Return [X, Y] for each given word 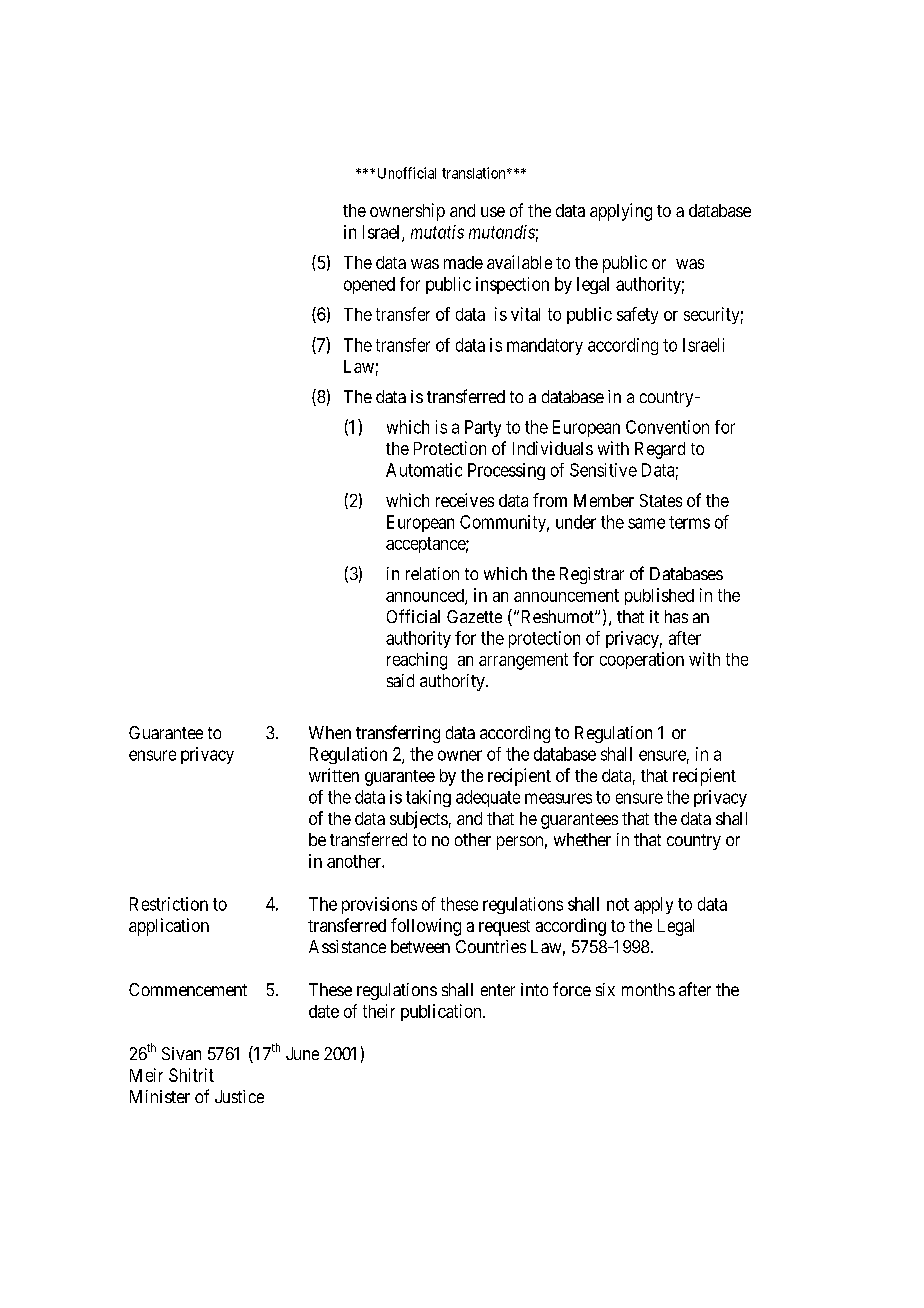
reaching [417, 661]
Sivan [181, 1053]
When [330, 732]
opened [369, 285]
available [519, 262]
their [379, 1011]
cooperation [642, 660]
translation [475, 173]
